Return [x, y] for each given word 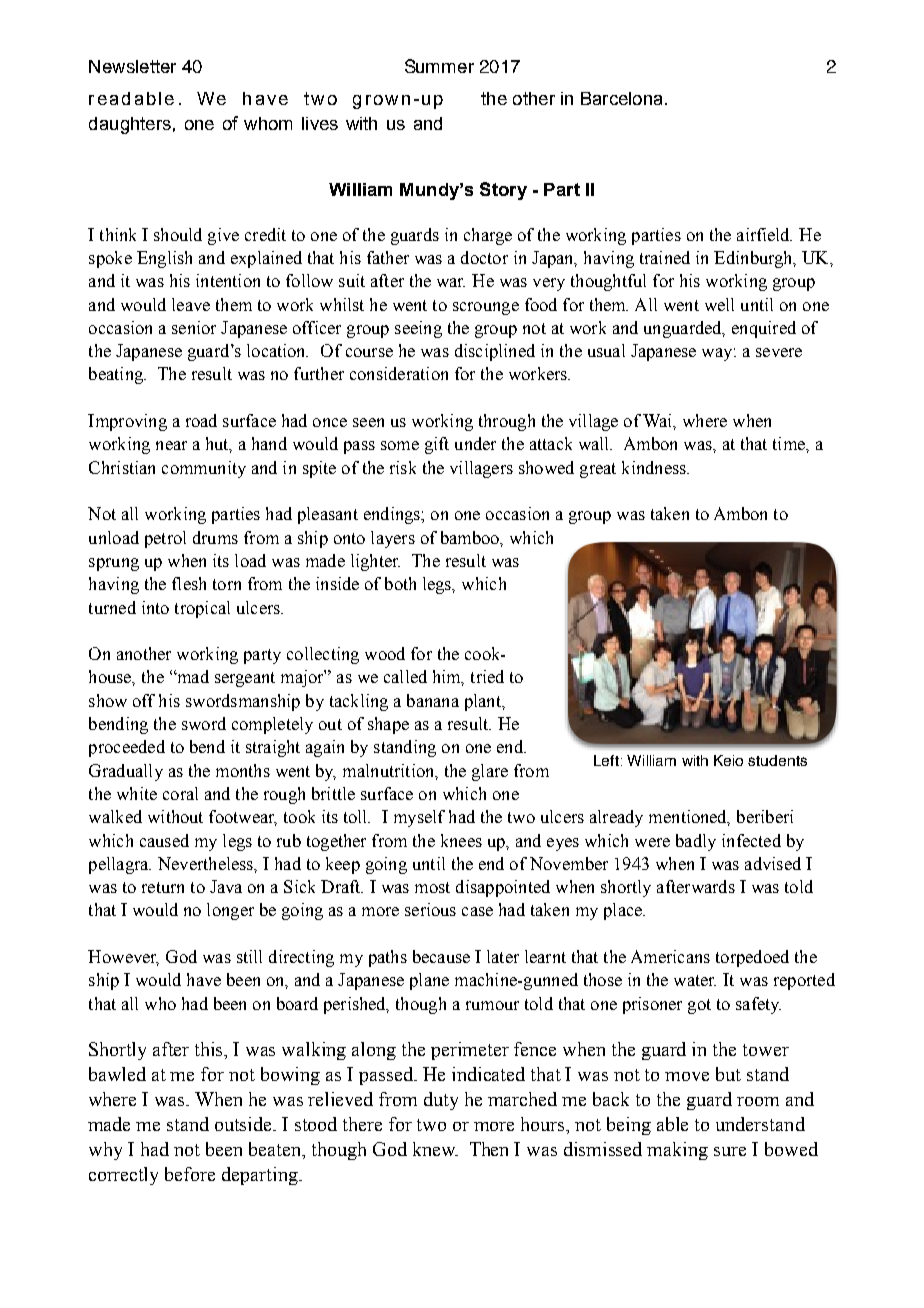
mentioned [689, 818]
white [137, 793]
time [790, 443]
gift [437, 445]
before [190, 1174]
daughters [130, 125]
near [171, 445]
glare [490, 772]
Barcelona [621, 98]
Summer [439, 66]
